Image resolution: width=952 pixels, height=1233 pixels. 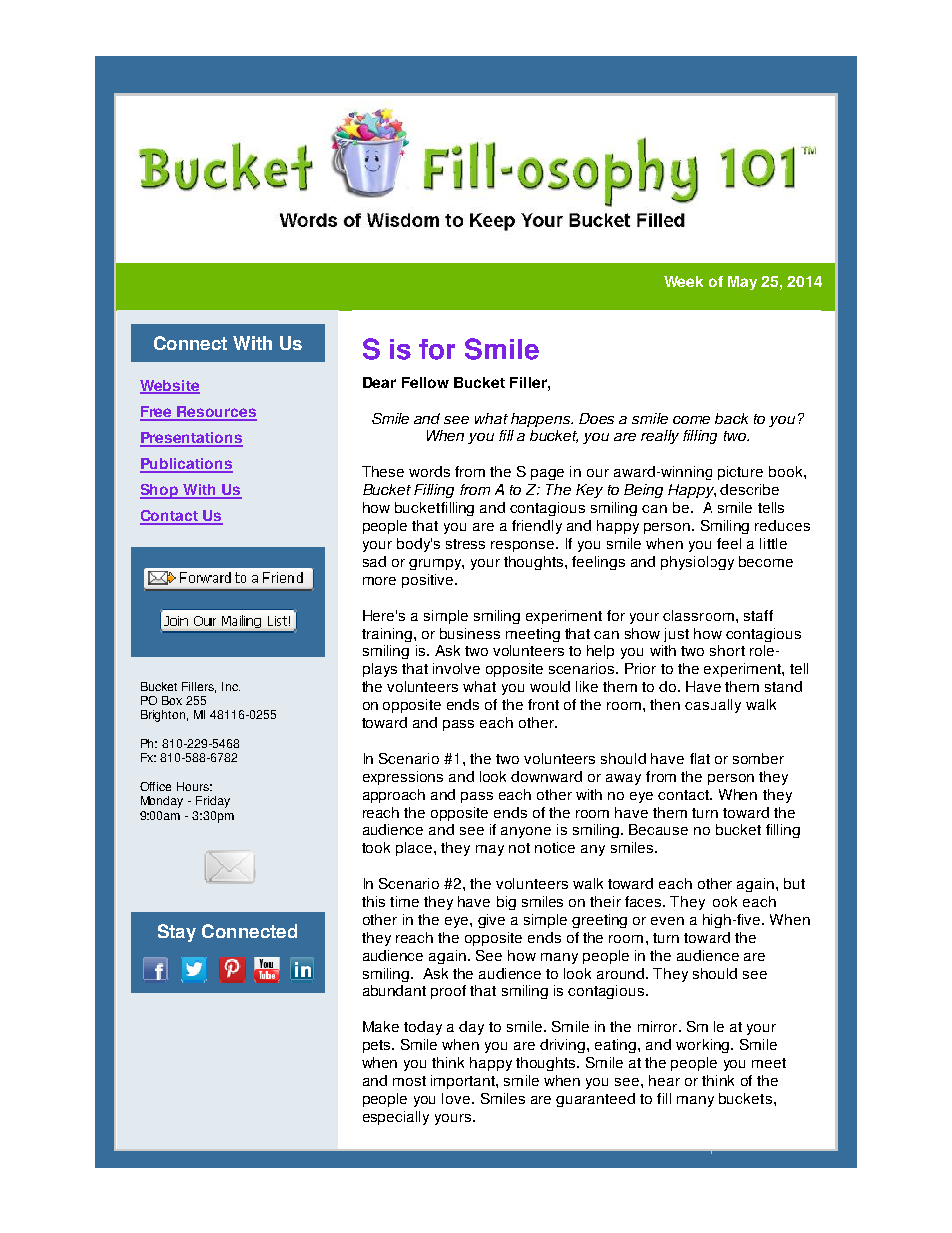 What do you see at coordinates (555, 847) in the screenshot?
I see `notice` at bounding box center [555, 847].
